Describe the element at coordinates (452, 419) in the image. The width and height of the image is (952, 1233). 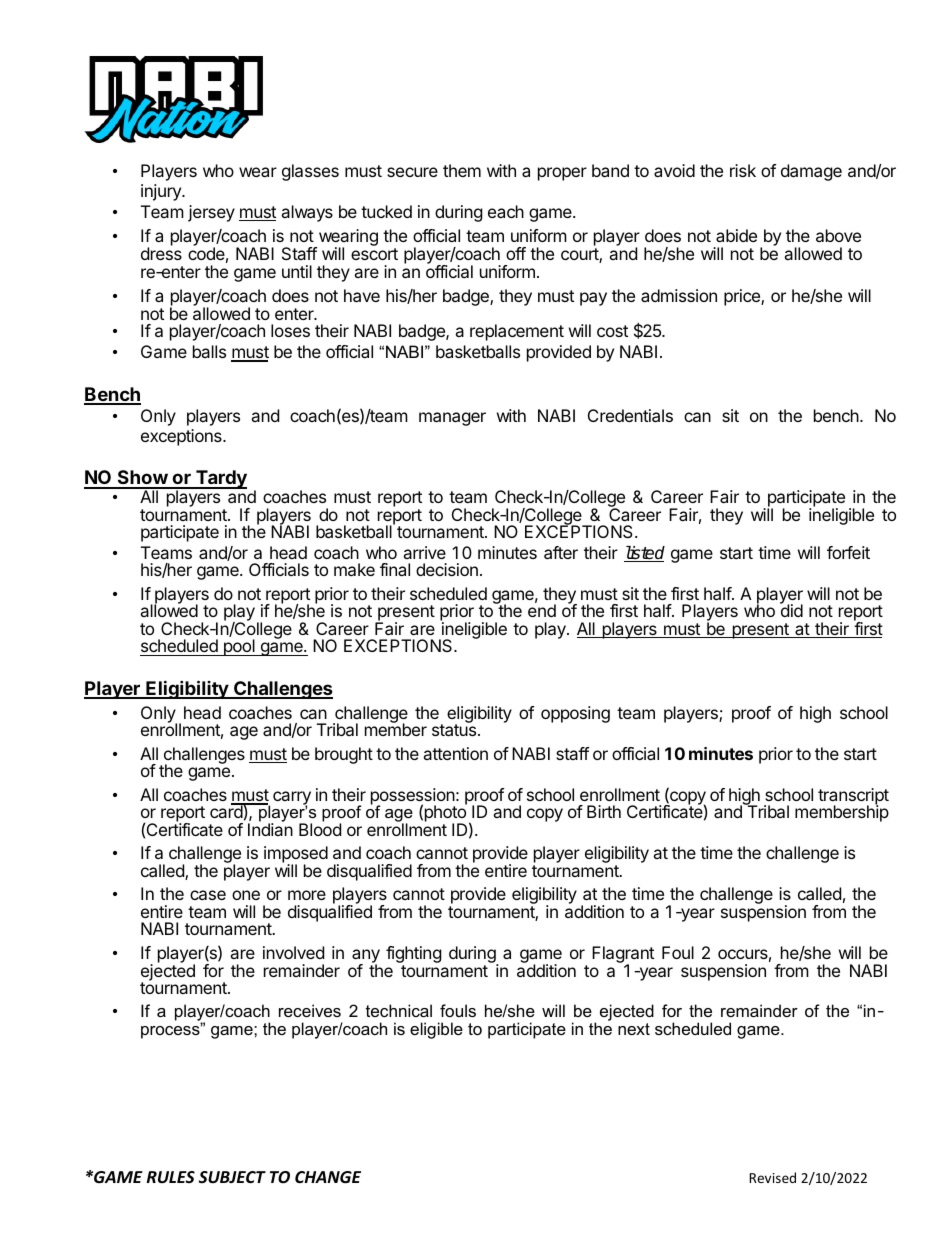
I see `manager` at that location.
